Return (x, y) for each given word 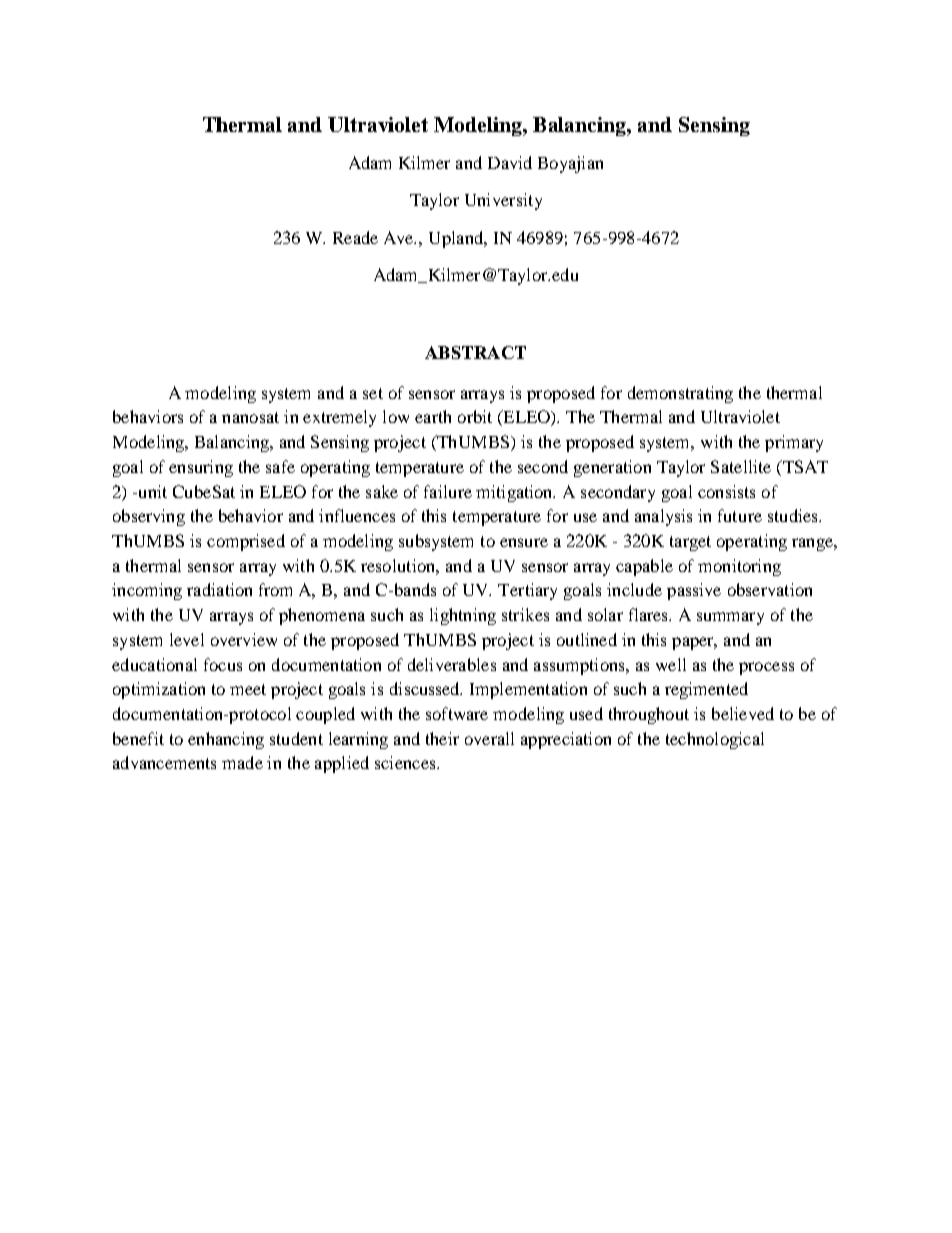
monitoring (739, 567)
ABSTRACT (475, 352)
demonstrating (680, 394)
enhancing (226, 740)
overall (489, 738)
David (510, 162)
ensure (524, 542)
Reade (355, 237)
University (503, 201)
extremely (339, 418)
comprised (246, 542)
